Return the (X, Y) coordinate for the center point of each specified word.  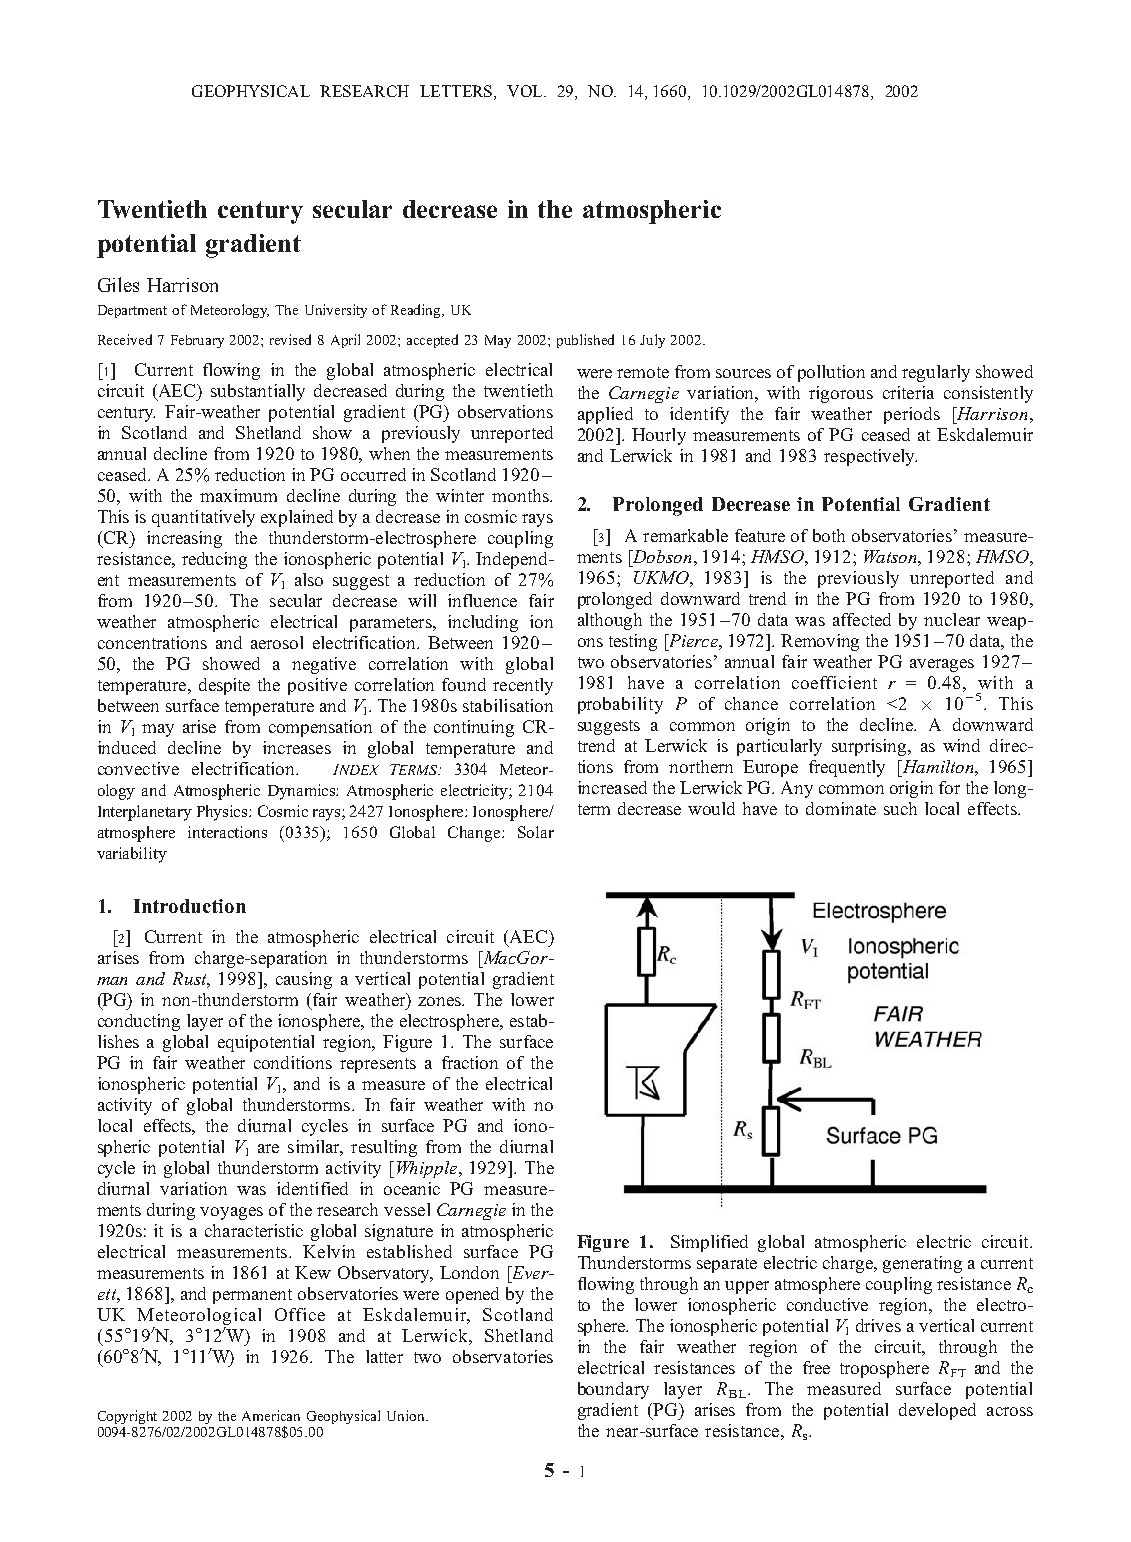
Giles (118, 284)
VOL (526, 91)
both (829, 535)
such (900, 808)
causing (304, 980)
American (271, 1415)
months (521, 495)
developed (937, 1411)
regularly (936, 373)
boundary (613, 1390)
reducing (214, 560)
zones (441, 1001)
